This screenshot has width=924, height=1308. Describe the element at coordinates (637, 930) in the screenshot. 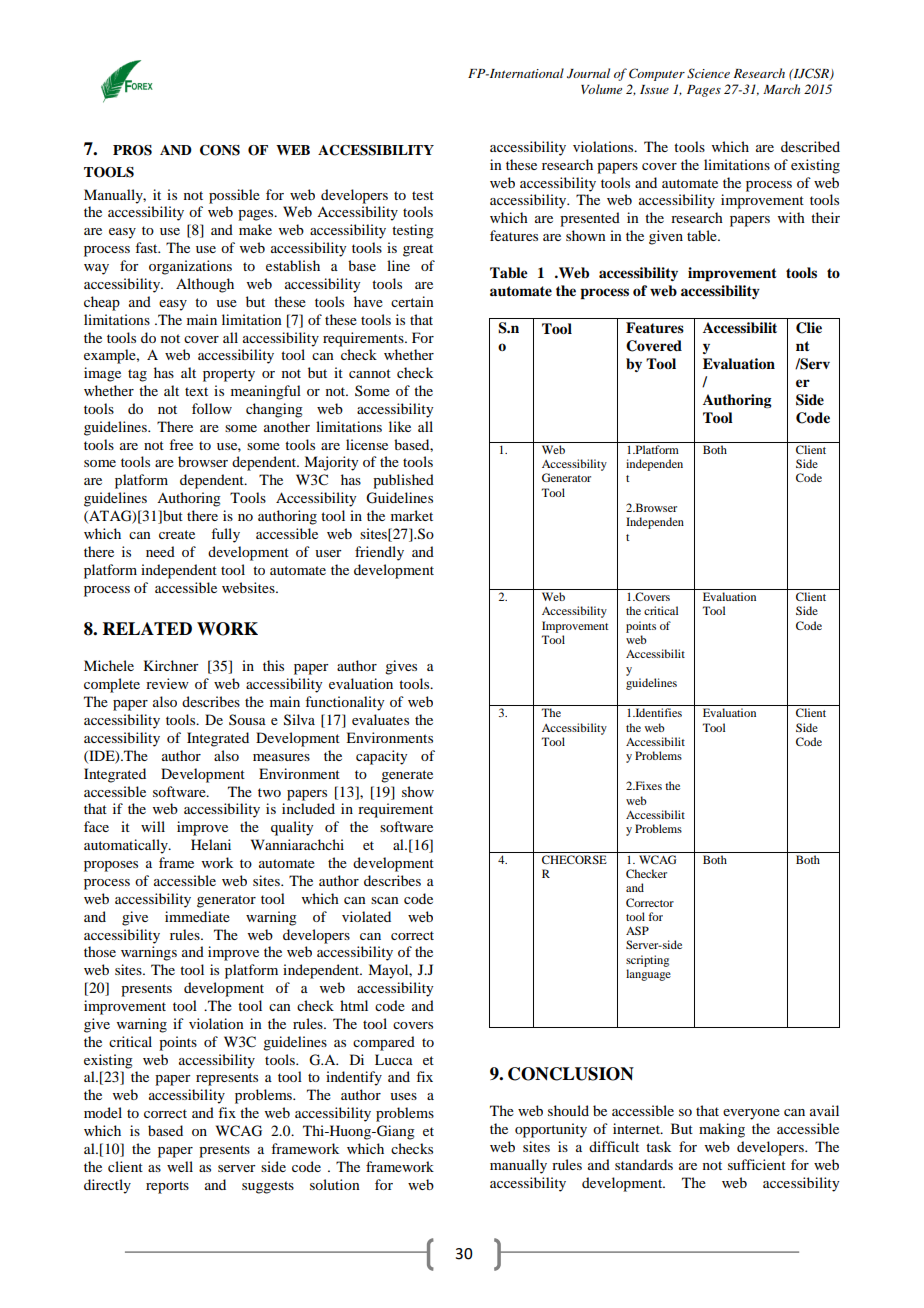

I see `ASP` at that location.
